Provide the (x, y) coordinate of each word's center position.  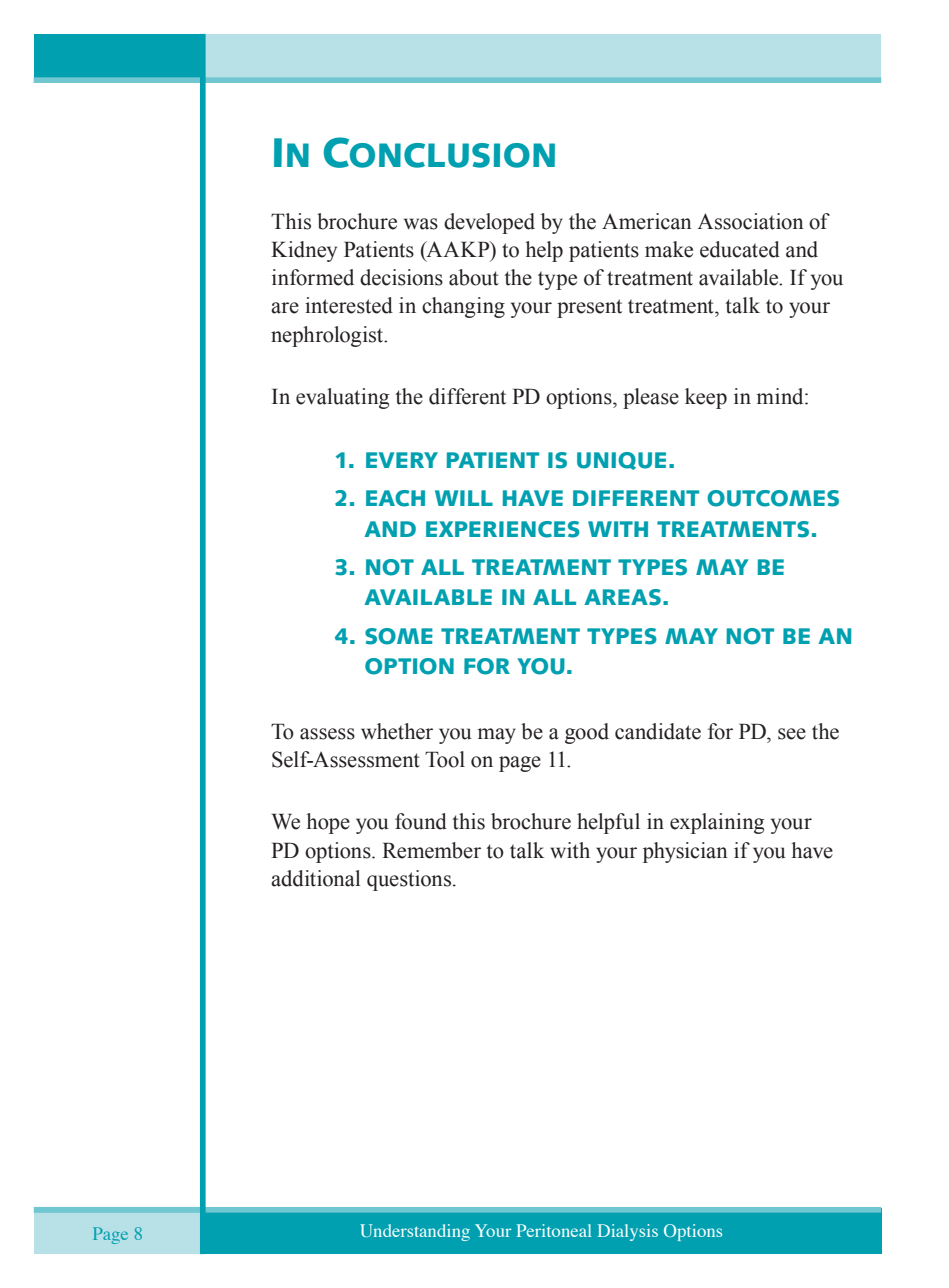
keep (706, 398)
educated (740, 249)
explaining (717, 823)
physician (685, 852)
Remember (431, 850)
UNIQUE (621, 461)
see (792, 734)
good (587, 733)
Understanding (415, 1232)
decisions (401, 277)
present (589, 308)
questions (410, 880)
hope (328, 823)
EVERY (402, 460)
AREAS (622, 597)
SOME (399, 636)
